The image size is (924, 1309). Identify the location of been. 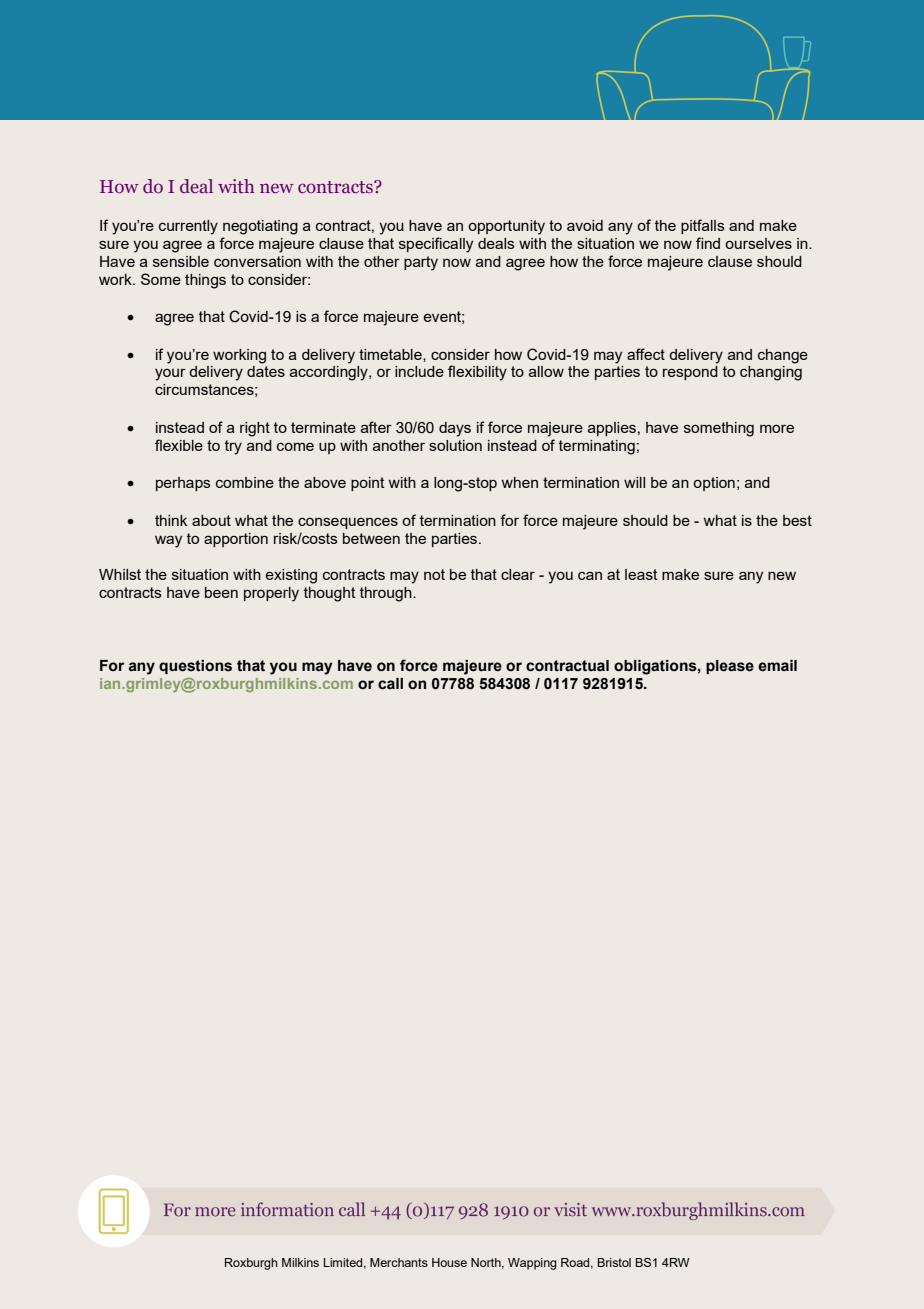
(221, 592).
